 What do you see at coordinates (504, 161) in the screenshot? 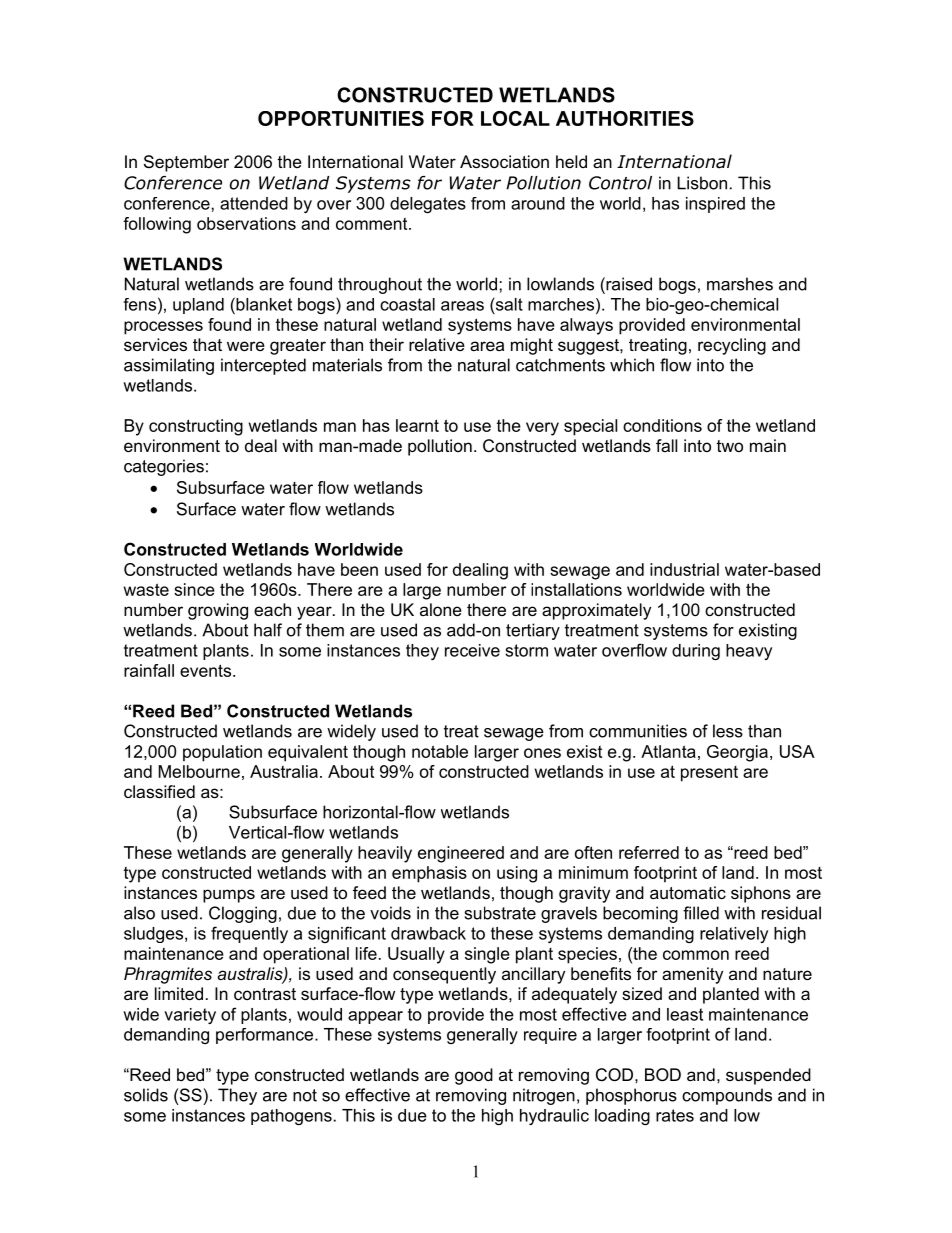
I see `Association` at bounding box center [504, 161].
